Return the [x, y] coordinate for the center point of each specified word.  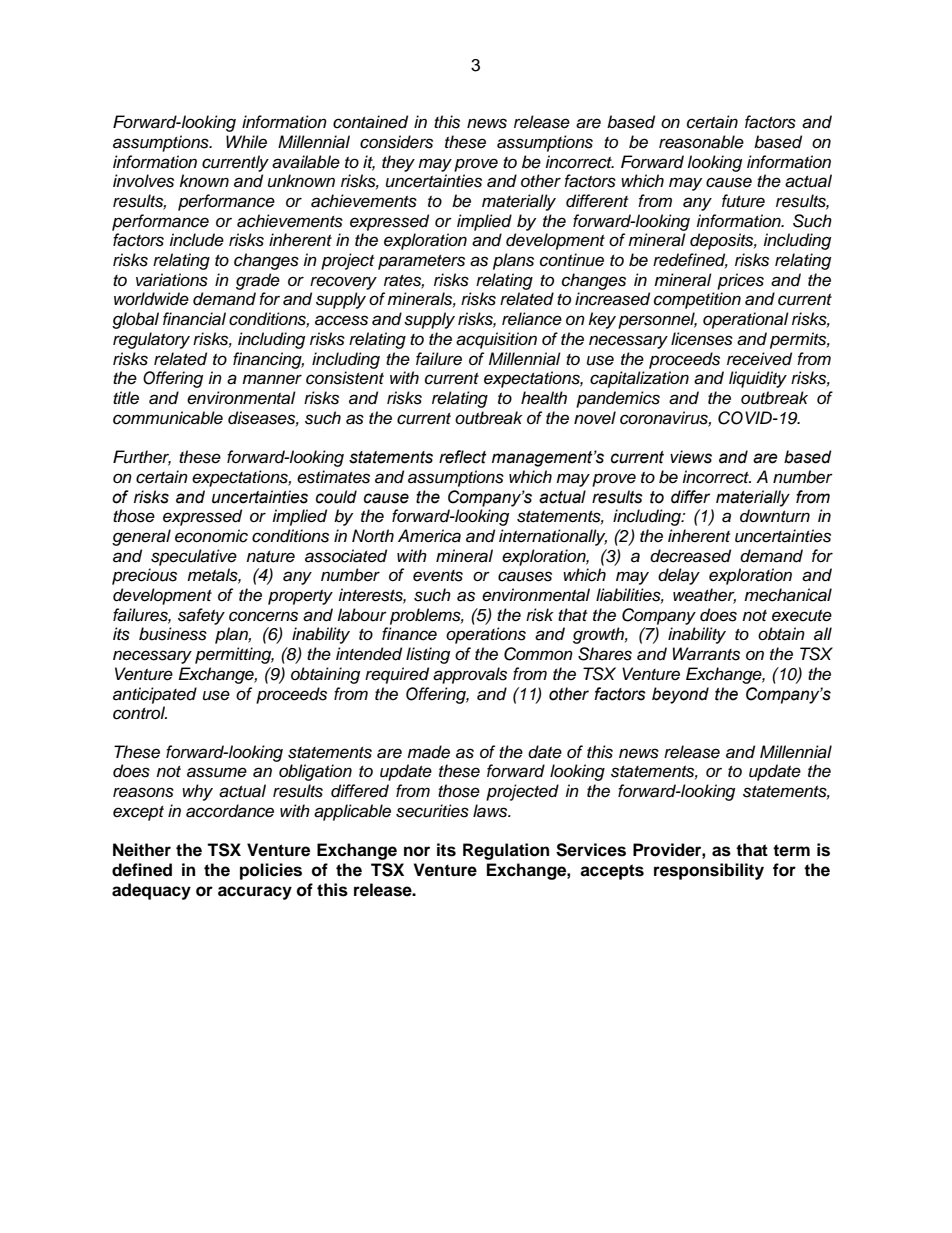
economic [211, 536]
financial [194, 319]
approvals [470, 675]
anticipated [155, 695]
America [429, 536]
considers [396, 142]
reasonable [701, 142]
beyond [680, 695]
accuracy [255, 893]
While [246, 141]
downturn [775, 516]
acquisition [496, 340]
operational [746, 320]
